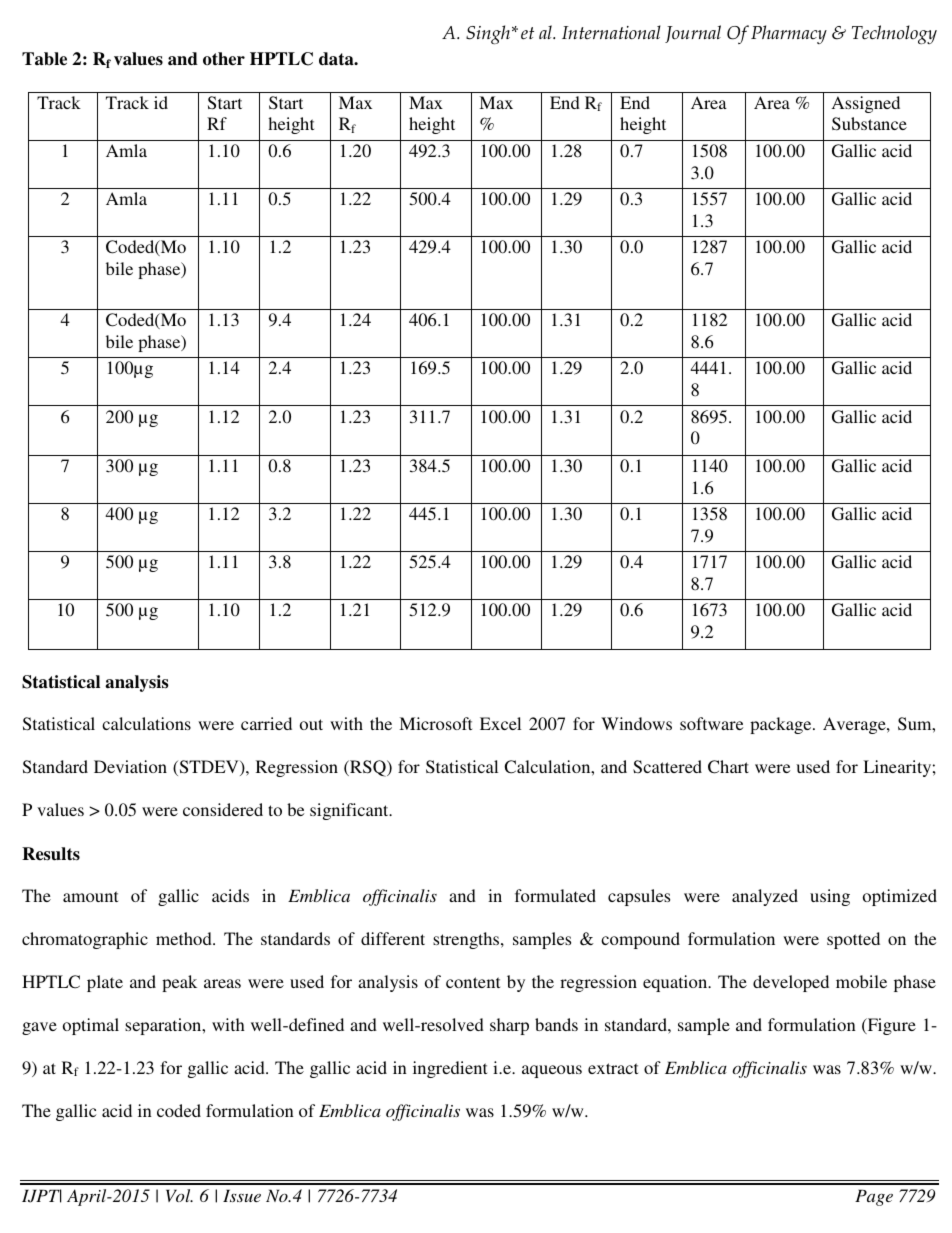 The width and height of the screenshot is (952, 1233). I want to click on Excel, so click(500, 723).
